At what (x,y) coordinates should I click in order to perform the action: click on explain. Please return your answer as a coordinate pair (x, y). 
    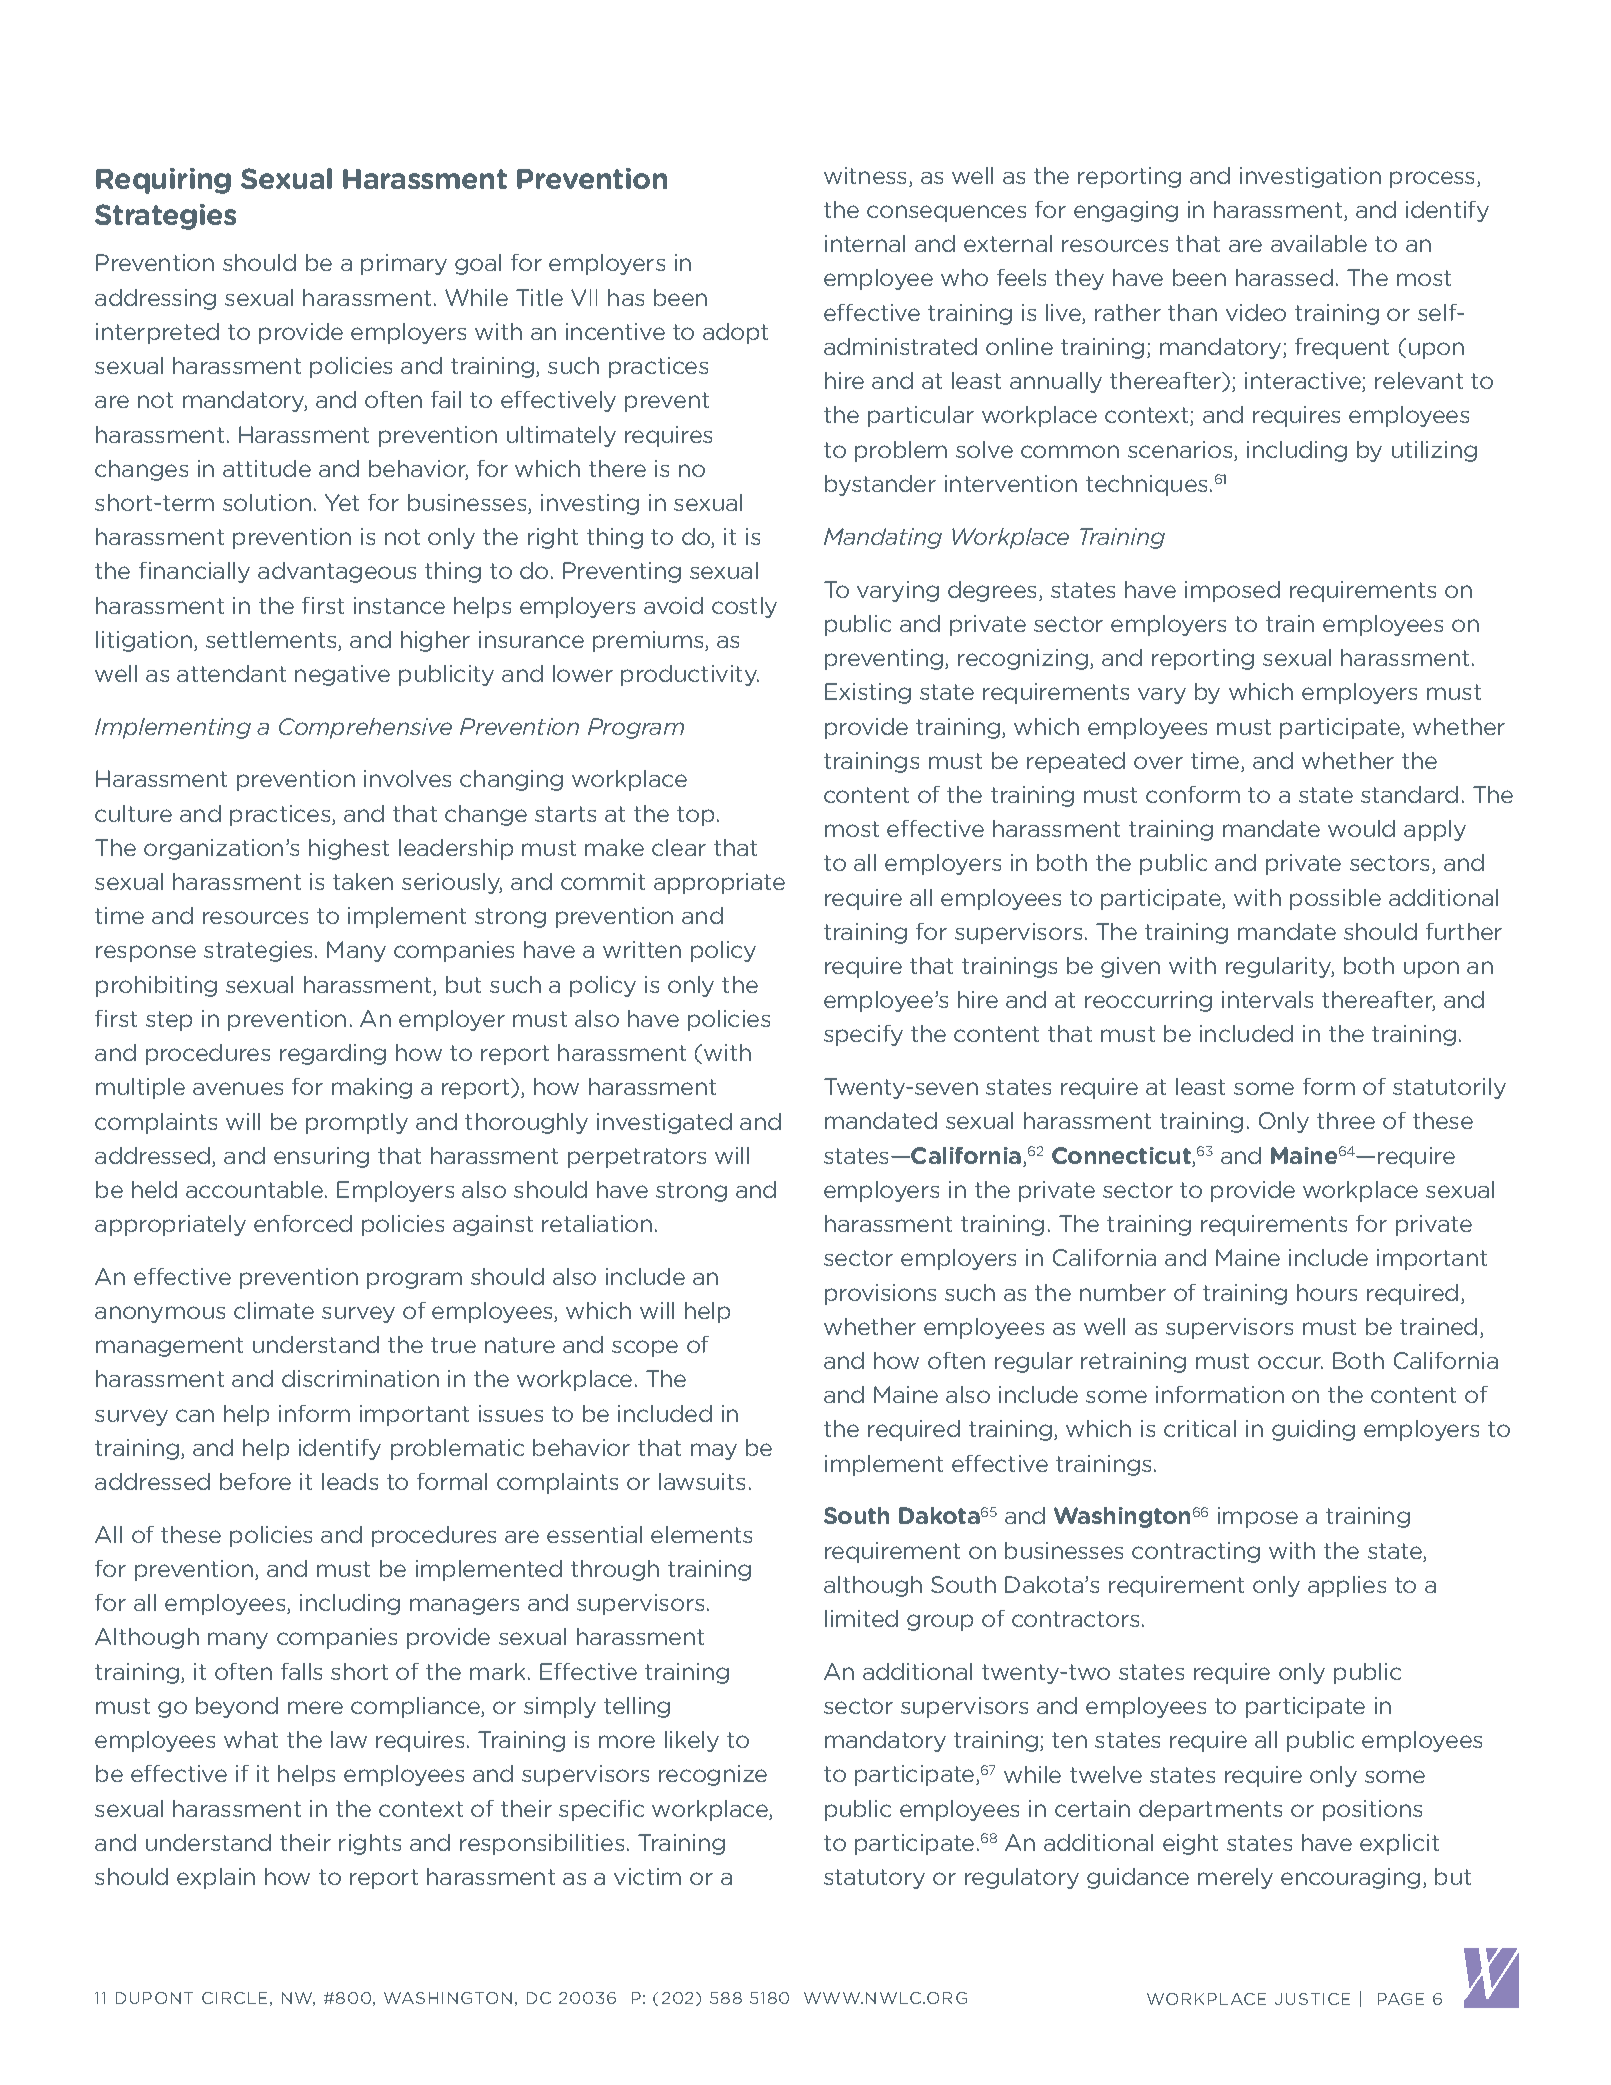
    Looking at the image, I should click on (216, 1878).
